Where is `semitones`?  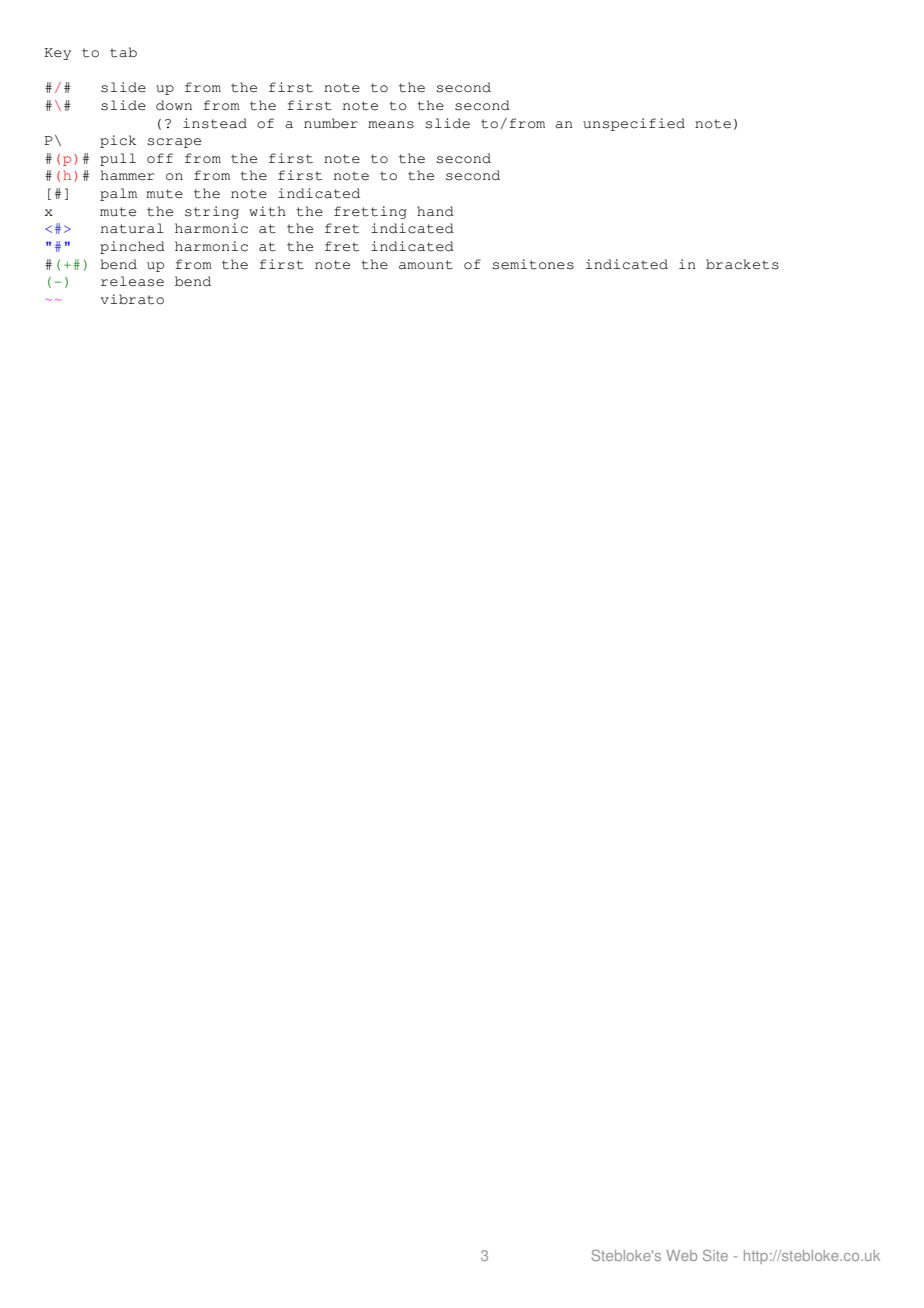 semitones is located at coordinates (533, 264).
